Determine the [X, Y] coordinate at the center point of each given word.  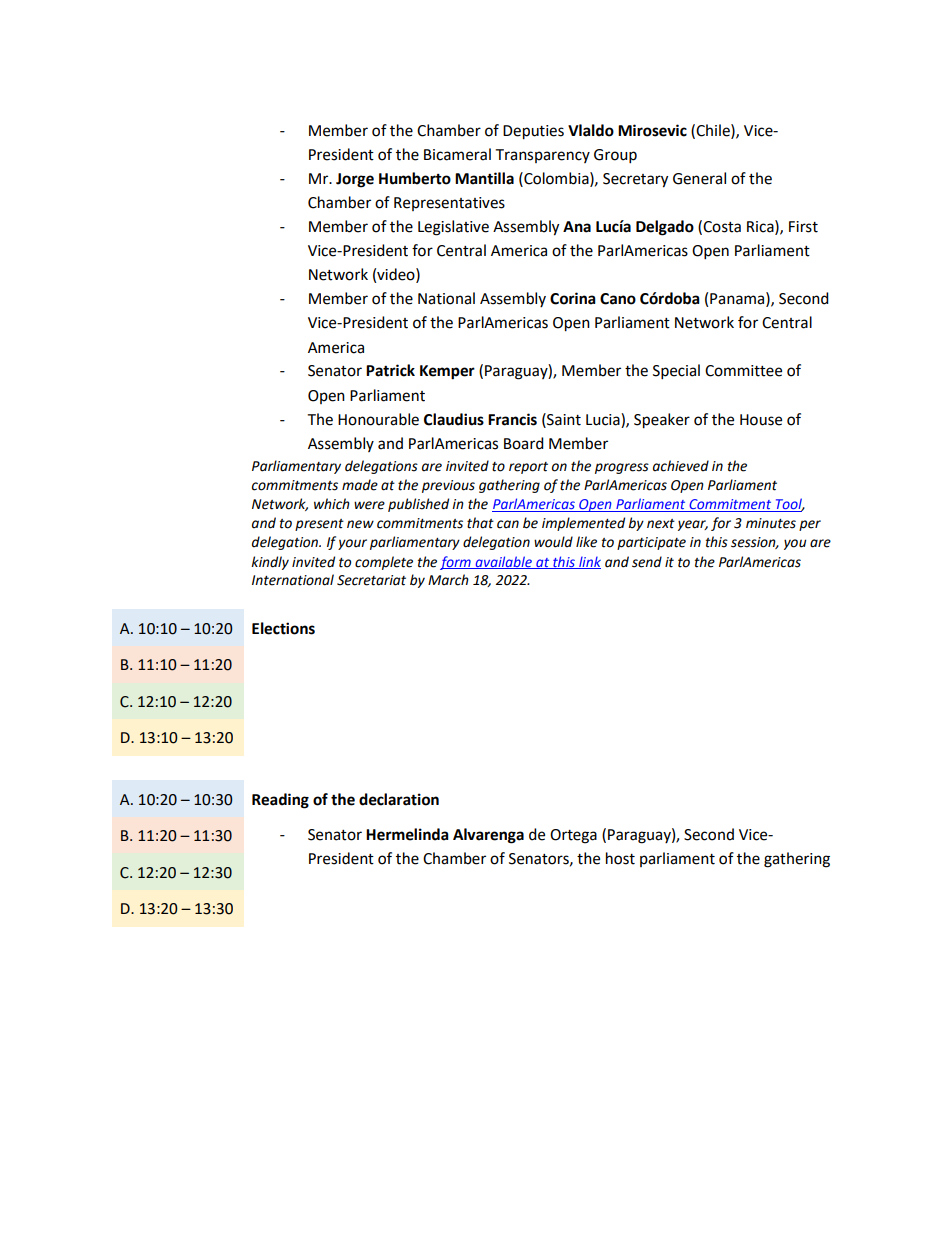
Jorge [355, 180]
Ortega [573, 836]
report [528, 468]
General [699, 178]
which [332, 504]
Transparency [542, 156]
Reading [280, 801]
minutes [771, 523]
